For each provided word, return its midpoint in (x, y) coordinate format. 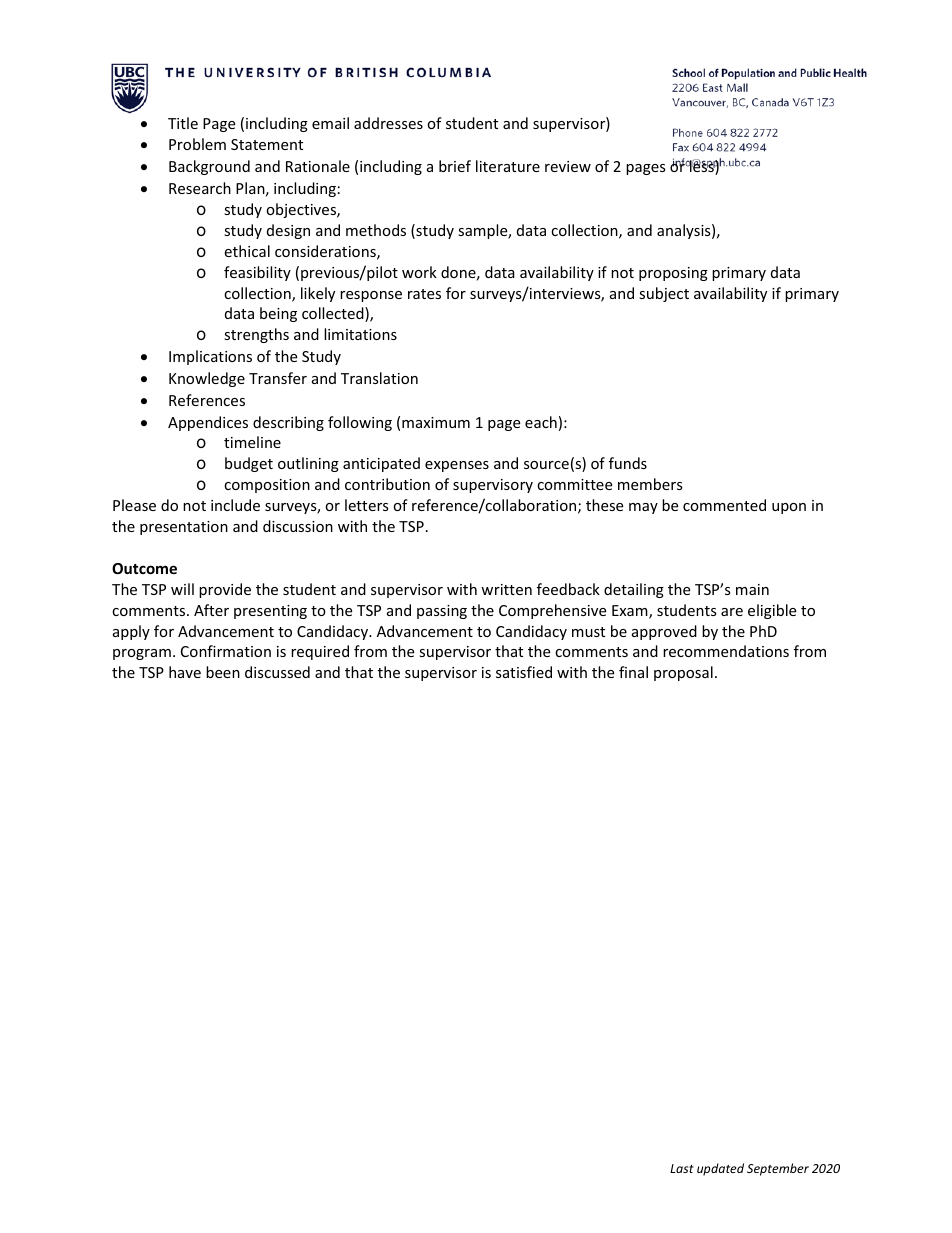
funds (628, 463)
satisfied (524, 672)
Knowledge (207, 379)
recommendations (726, 651)
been (223, 672)
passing (442, 612)
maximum (436, 422)
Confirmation (226, 651)
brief (455, 166)
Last (682, 1168)
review (568, 166)
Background (209, 167)
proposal (683, 673)
